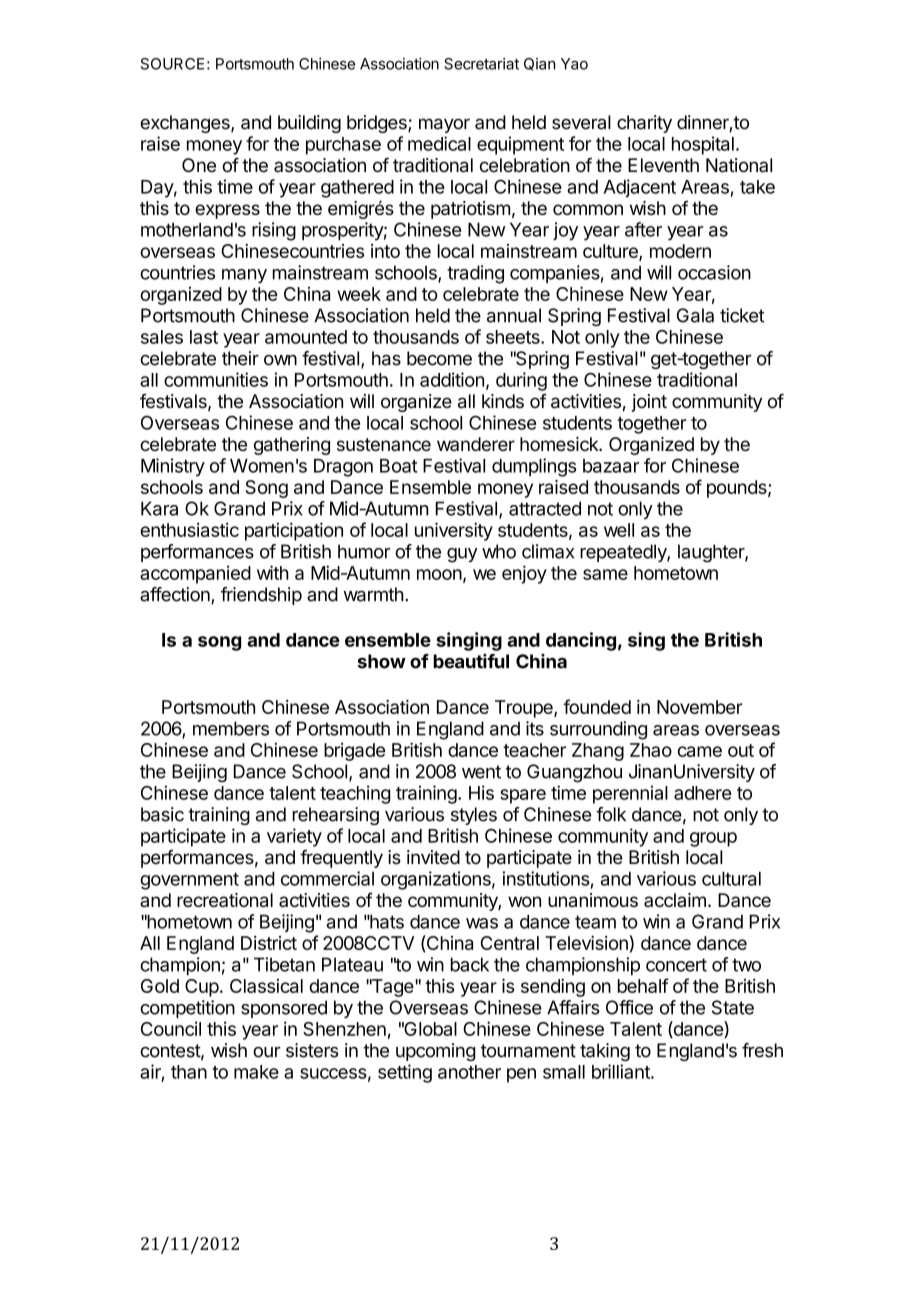  What do you see at coordinates (216, 379) in the screenshot?
I see `communities` at bounding box center [216, 379].
